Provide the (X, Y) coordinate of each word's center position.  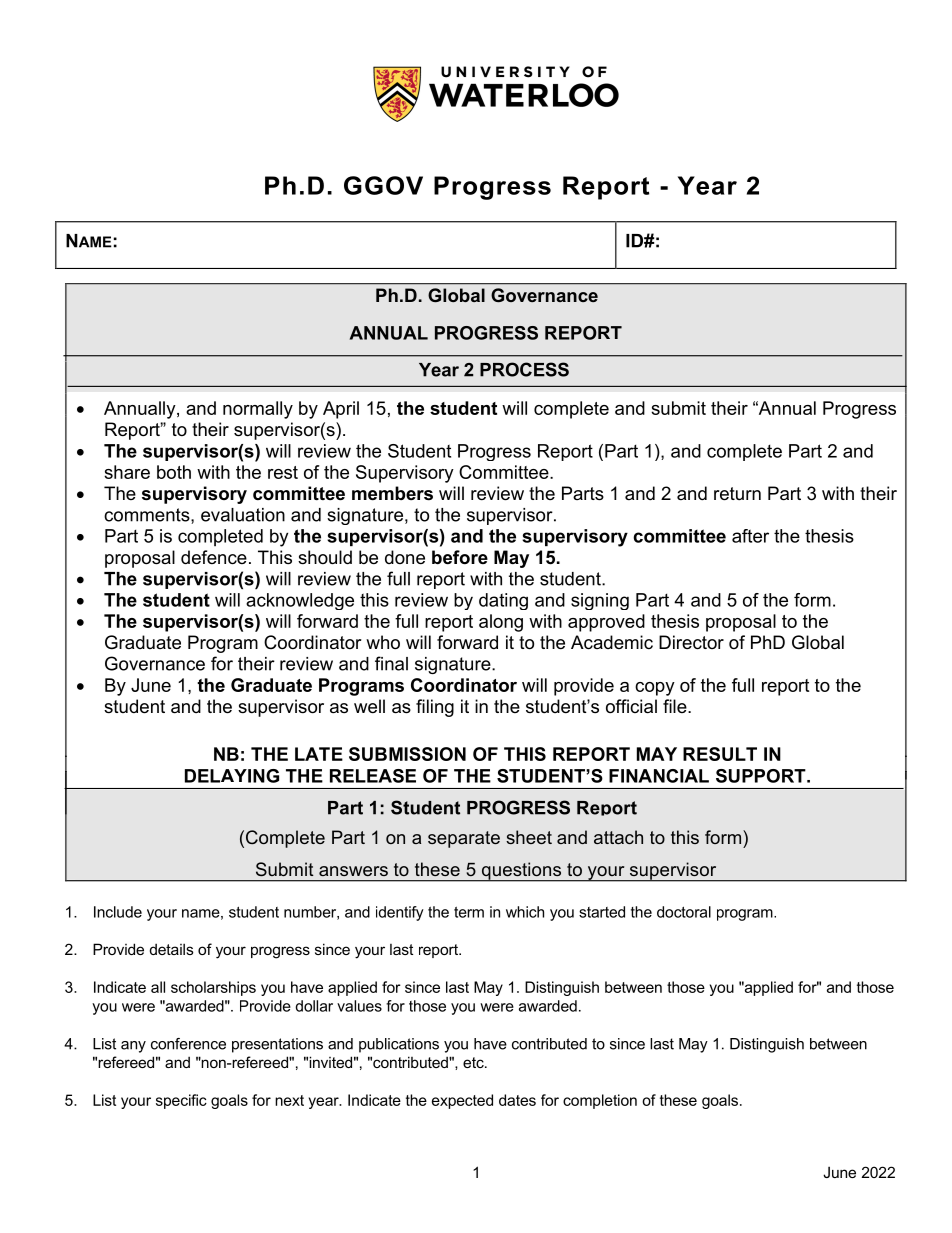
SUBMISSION (407, 754)
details (172, 949)
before (460, 557)
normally (258, 410)
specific (181, 1101)
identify (400, 913)
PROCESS (524, 369)
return (737, 494)
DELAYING (232, 776)
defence (214, 557)
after (750, 536)
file (676, 706)
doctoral (684, 912)
